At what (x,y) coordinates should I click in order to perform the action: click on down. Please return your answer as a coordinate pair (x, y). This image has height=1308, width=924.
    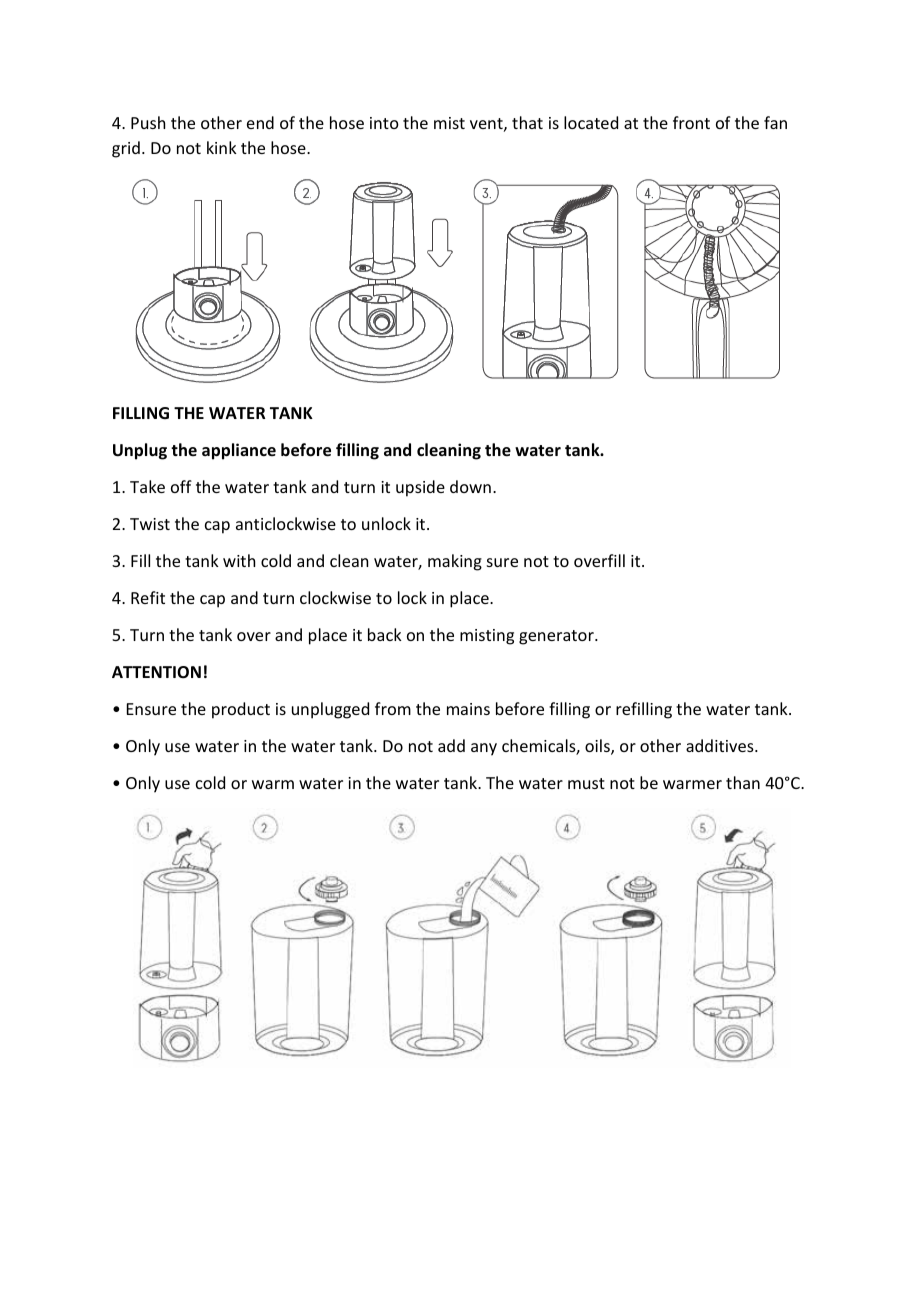
    Looking at the image, I should click on (470, 486).
